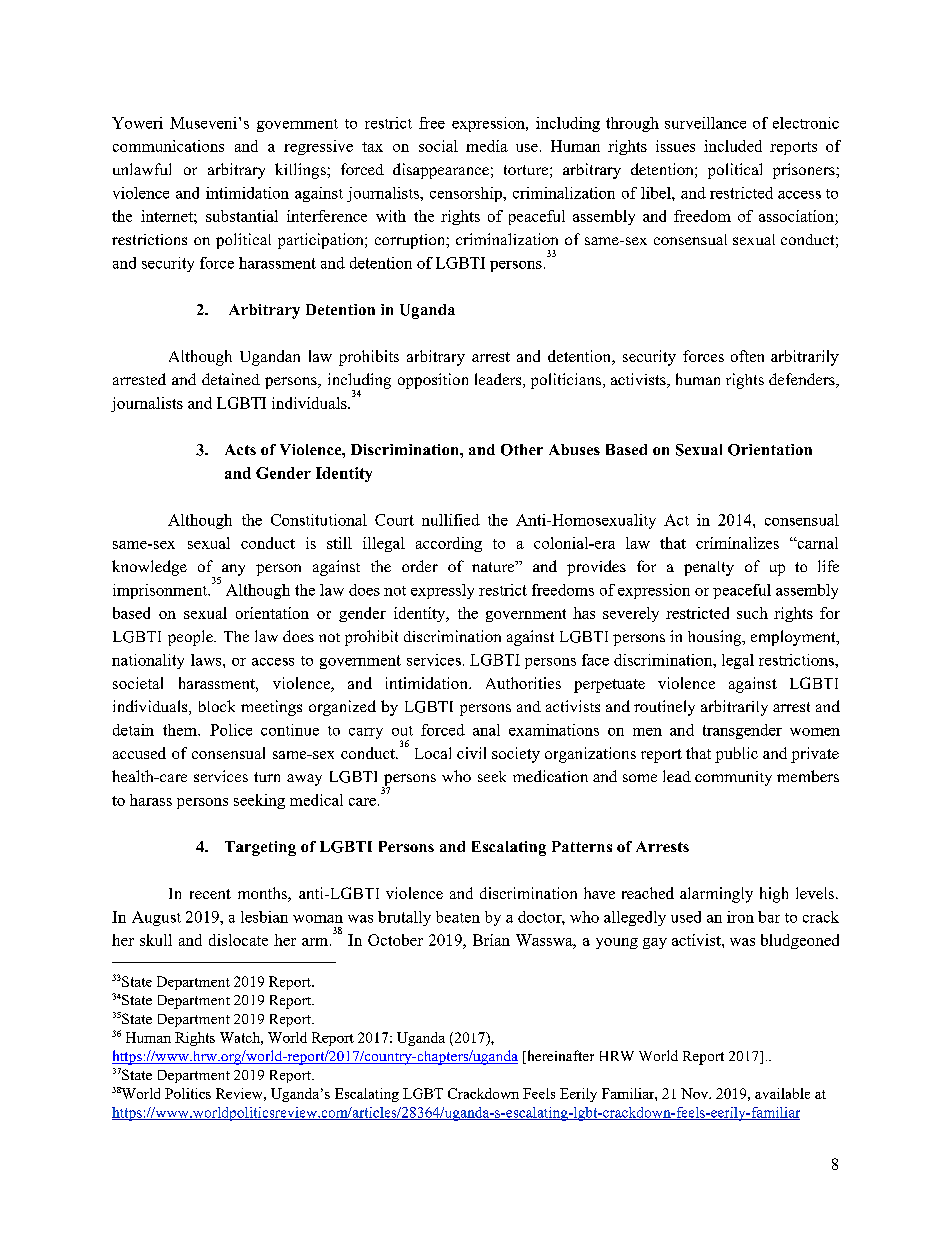 The image size is (952, 1233). Describe the element at coordinates (487, 146) in the image. I see `media` at that location.
